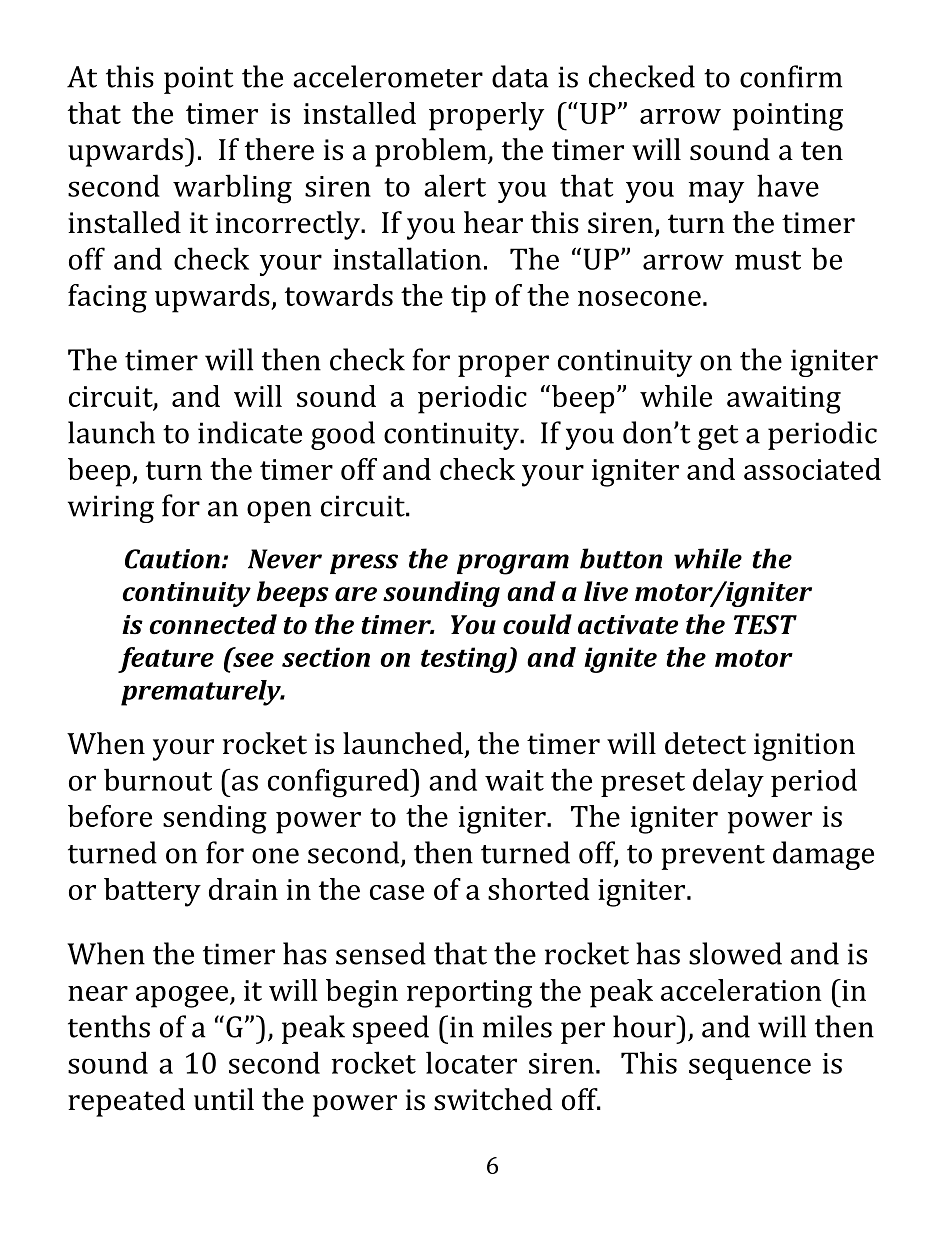  Describe the element at coordinates (718, 437) in the screenshot. I see `get` at that location.
